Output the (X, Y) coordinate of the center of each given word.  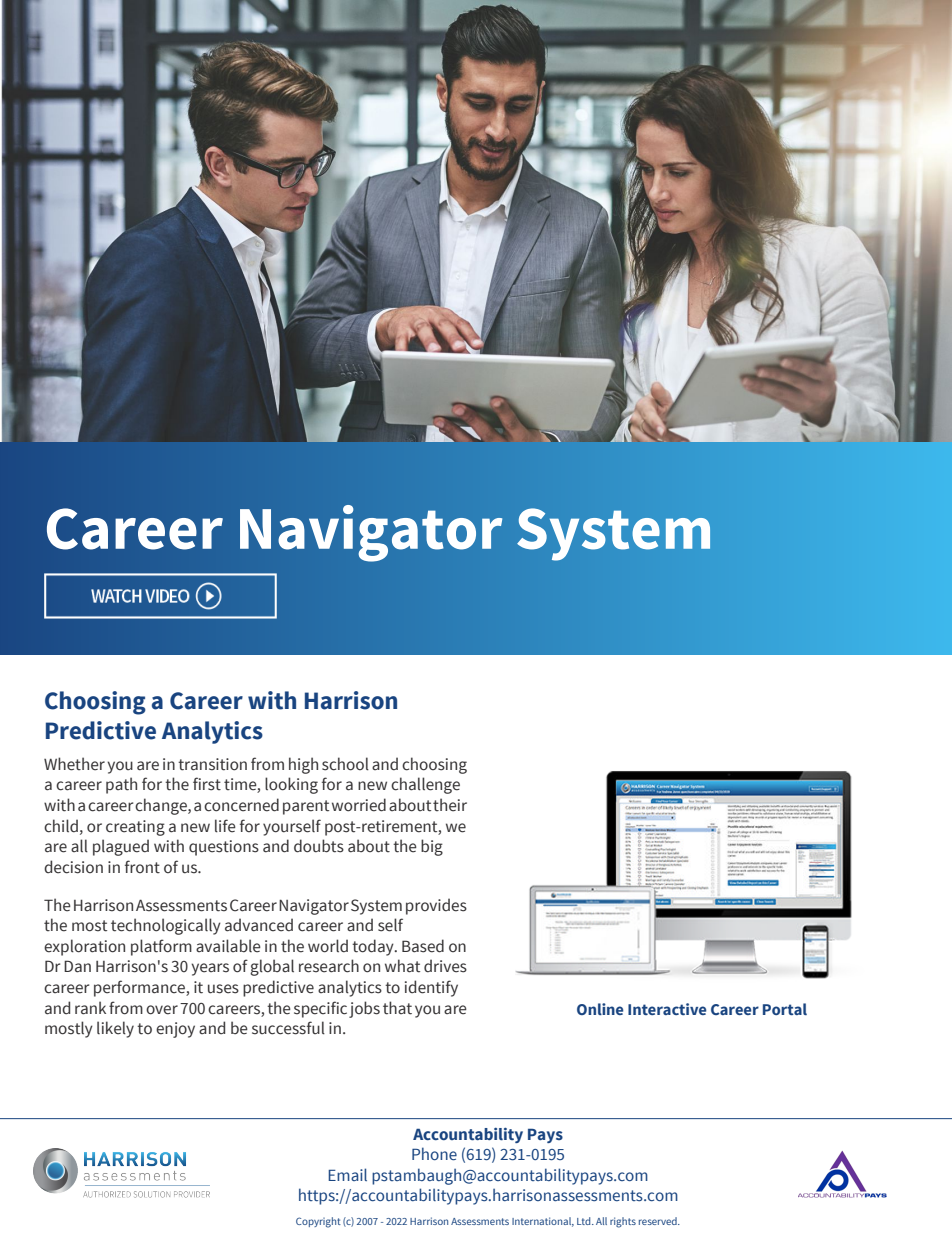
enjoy (175, 1030)
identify (431, 988)
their (450, 805)
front (142, 866)
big (432, 847)
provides (436, 906)
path (121, 785)
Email (347, 1174)
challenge (425, 785)
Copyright (318, 1222)
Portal (785, 1009)
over (162, 1010)
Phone (434, 1154)
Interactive (667, 1009)
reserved (659, 1221)
